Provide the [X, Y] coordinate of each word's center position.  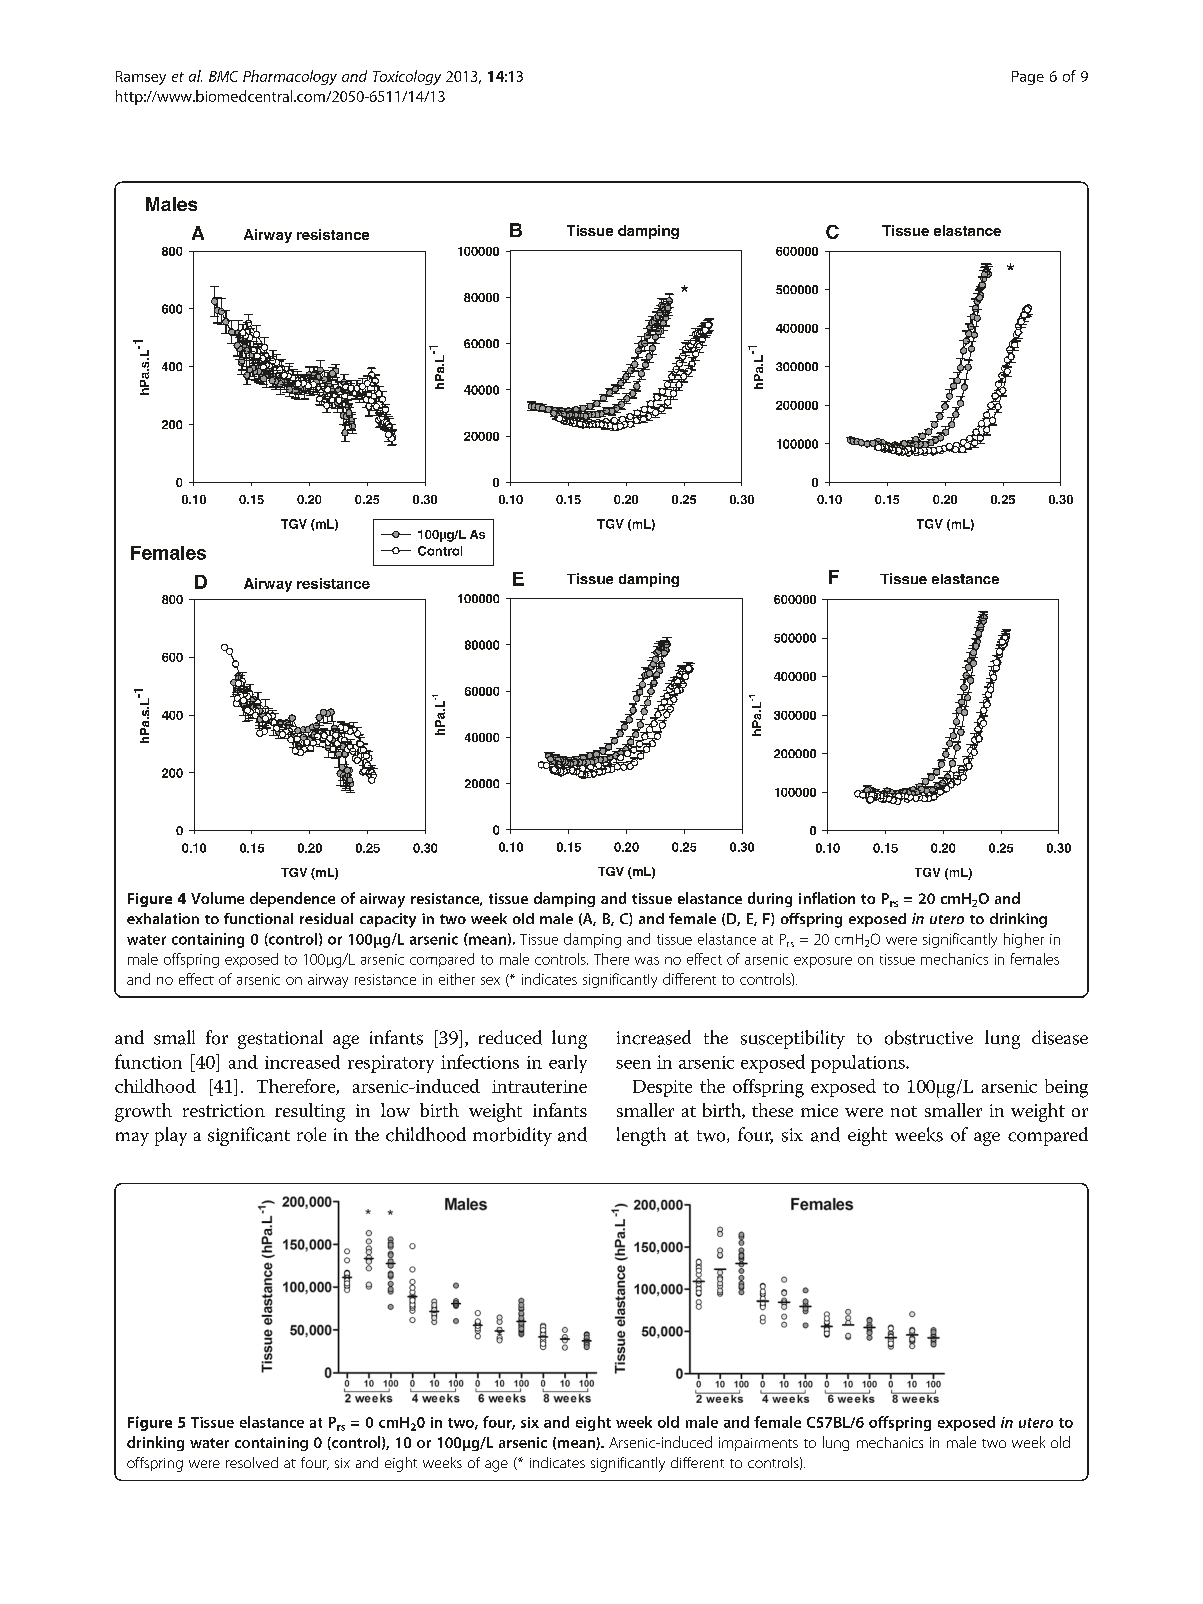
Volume [217, 898]
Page [1028, 78]
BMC [223, 76]
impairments [758, 1444]
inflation [827, 898]
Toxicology [407, 77]
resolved [252, 1462]
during [770, 899]
